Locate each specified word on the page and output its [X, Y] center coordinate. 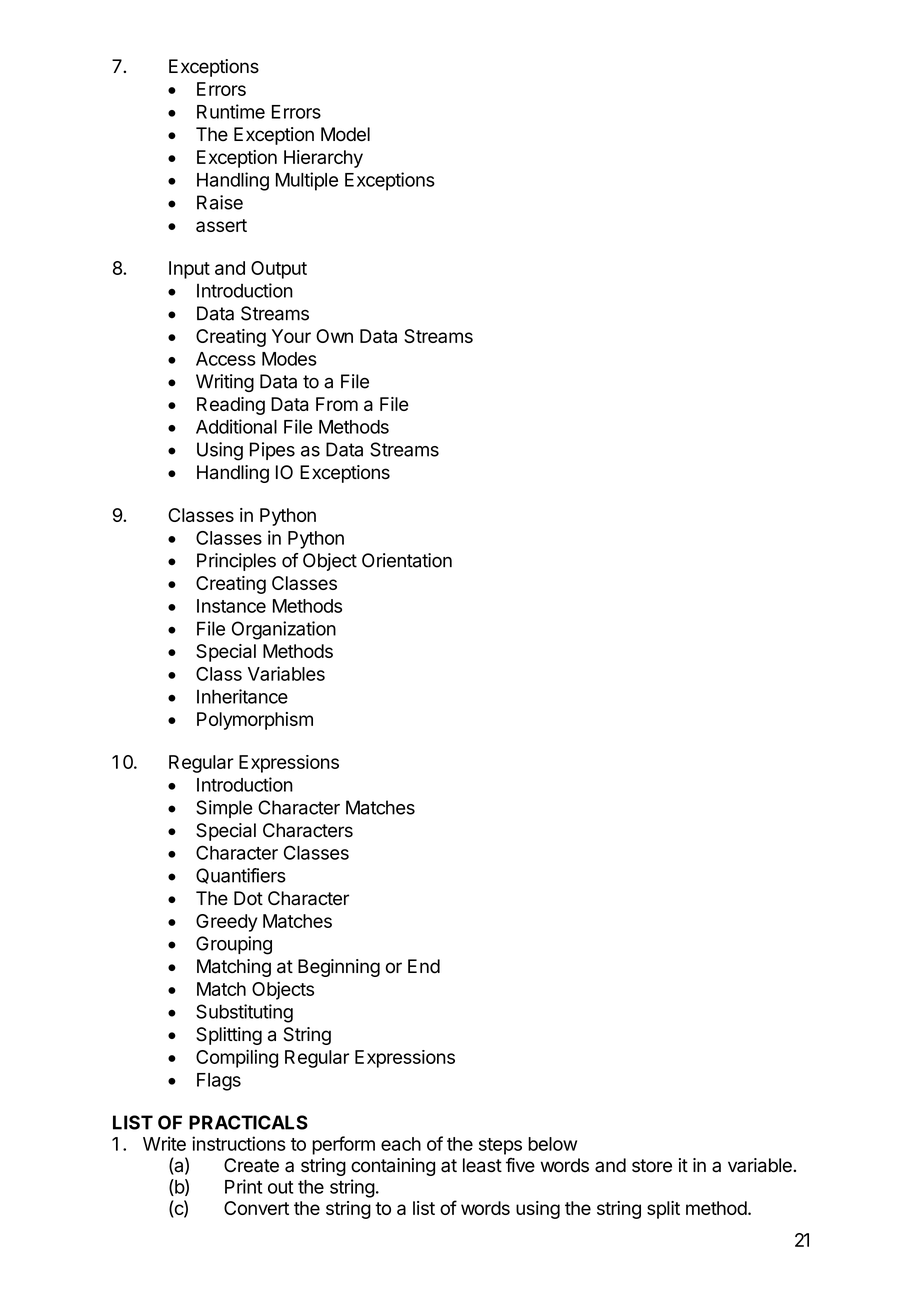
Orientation [407, 560]
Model [345, 134]
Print [243, 1186]
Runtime [231, 111]
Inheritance [242, 696]
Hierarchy [323, 159]
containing [393, 1167]
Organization [284, 630]
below [552, 1144]
